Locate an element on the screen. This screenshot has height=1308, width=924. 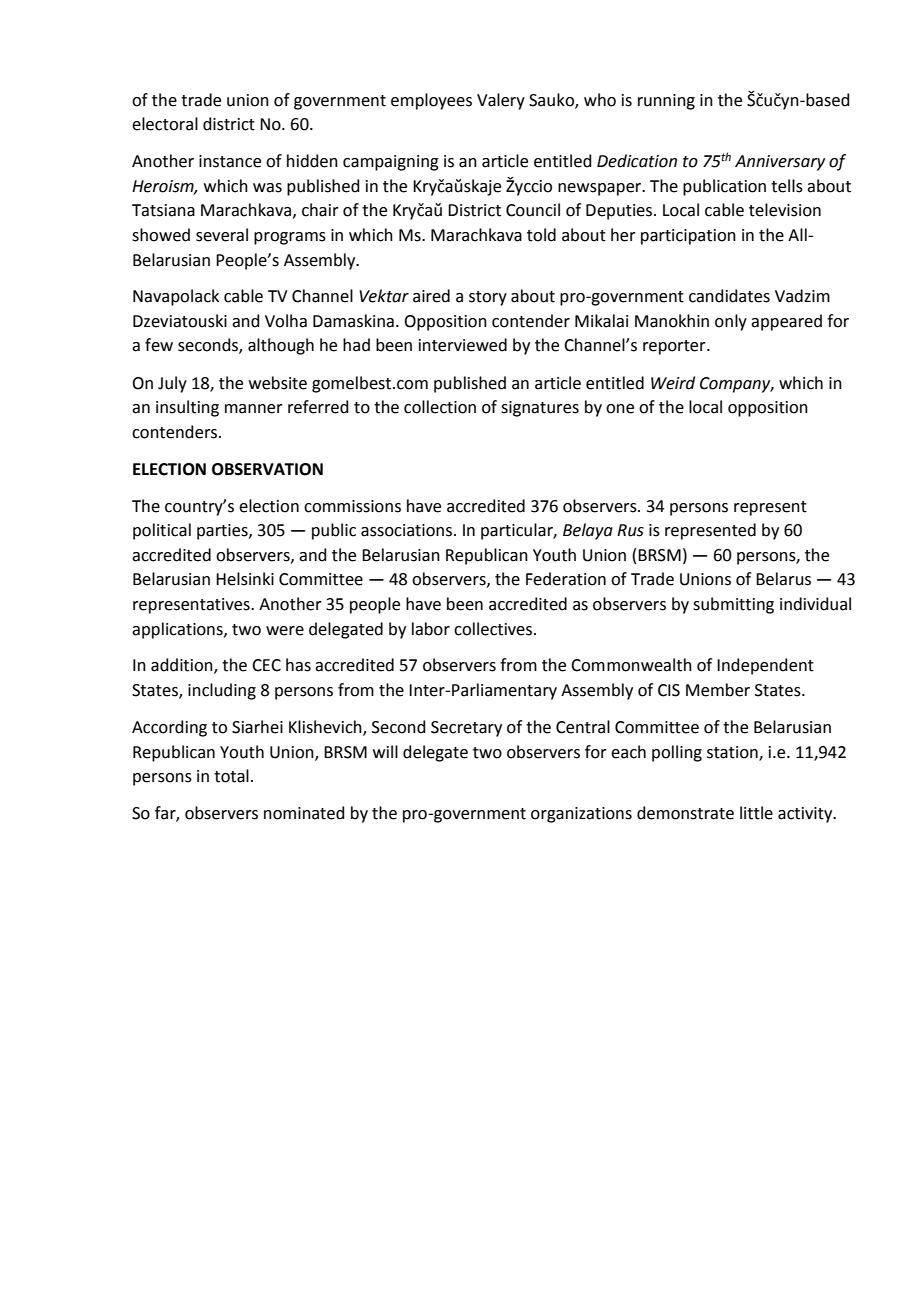
submitting is located at coordinates (733, 605).
